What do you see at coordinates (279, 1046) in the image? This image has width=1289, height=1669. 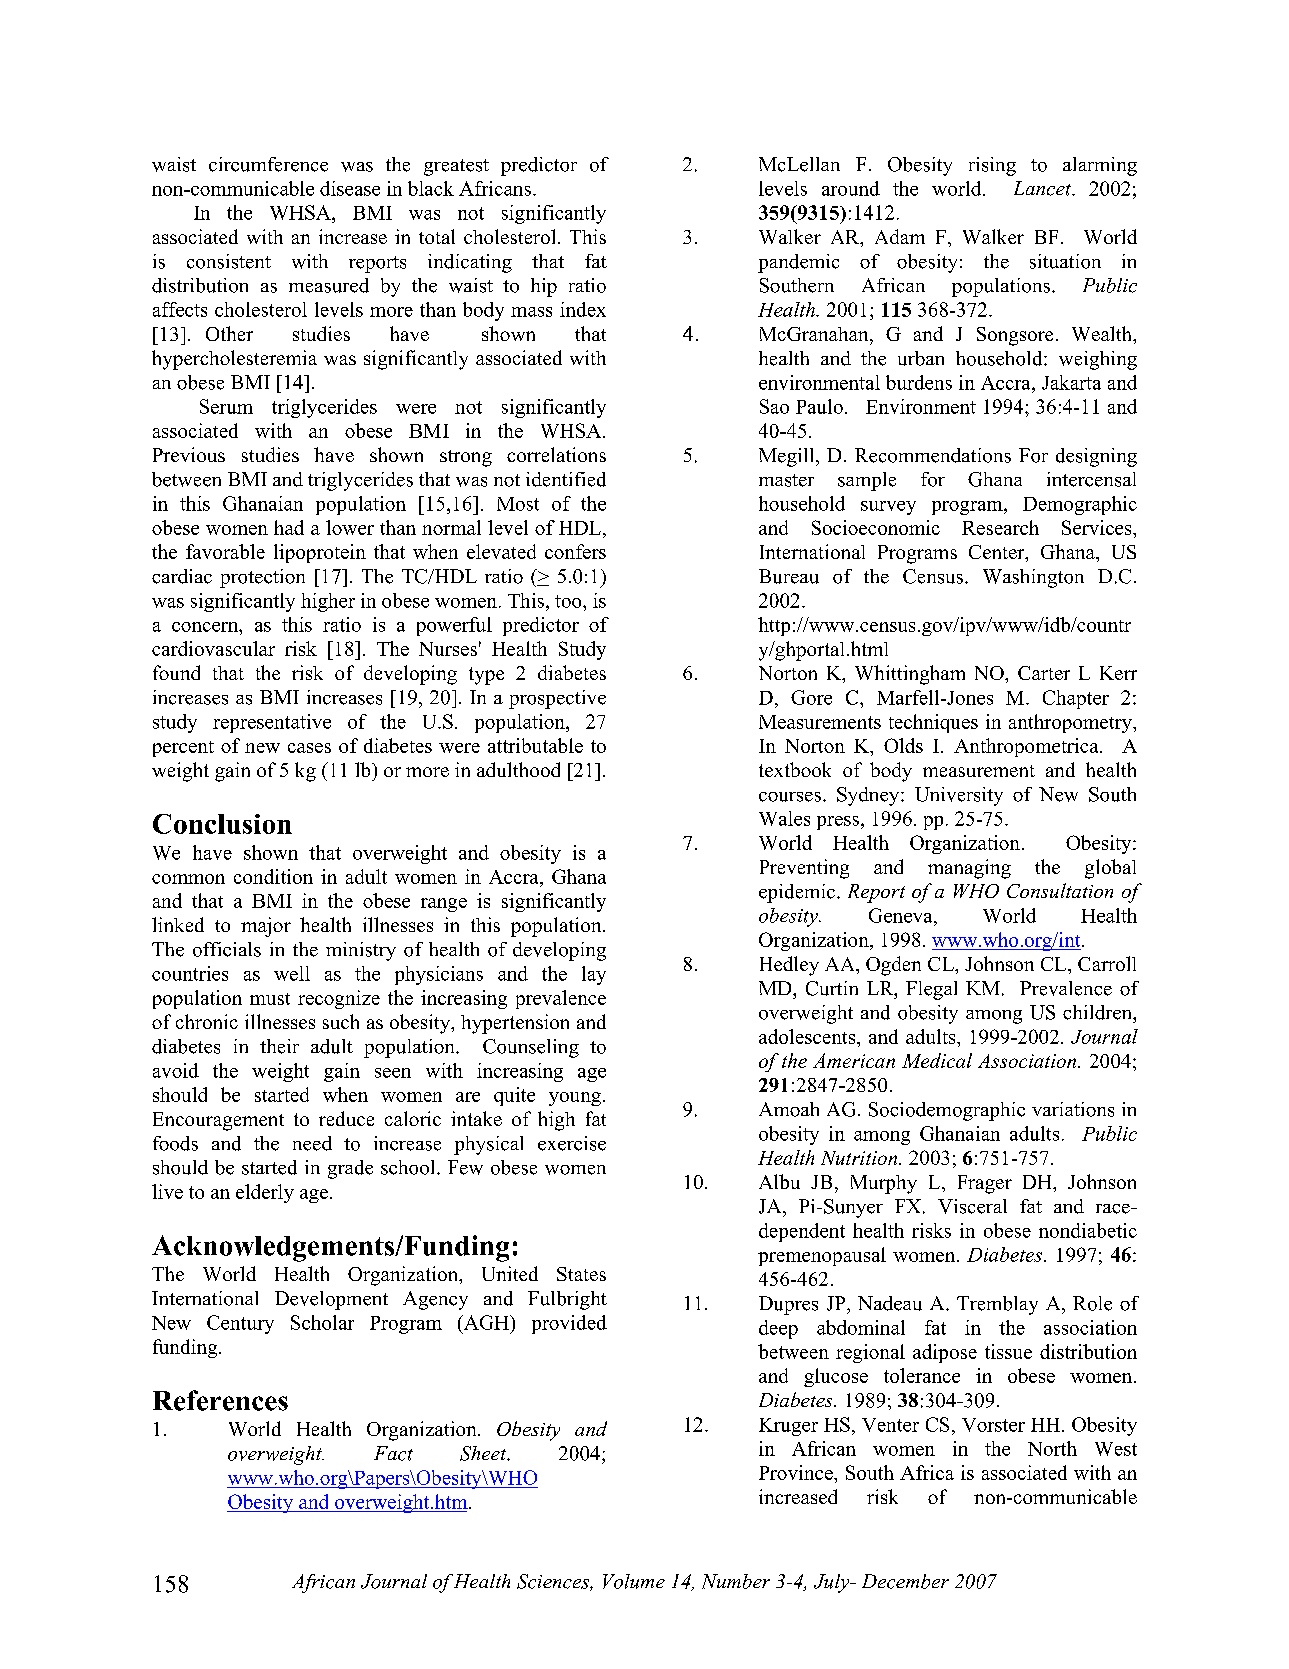 I see `their` at bounding box center [279, 1046].
